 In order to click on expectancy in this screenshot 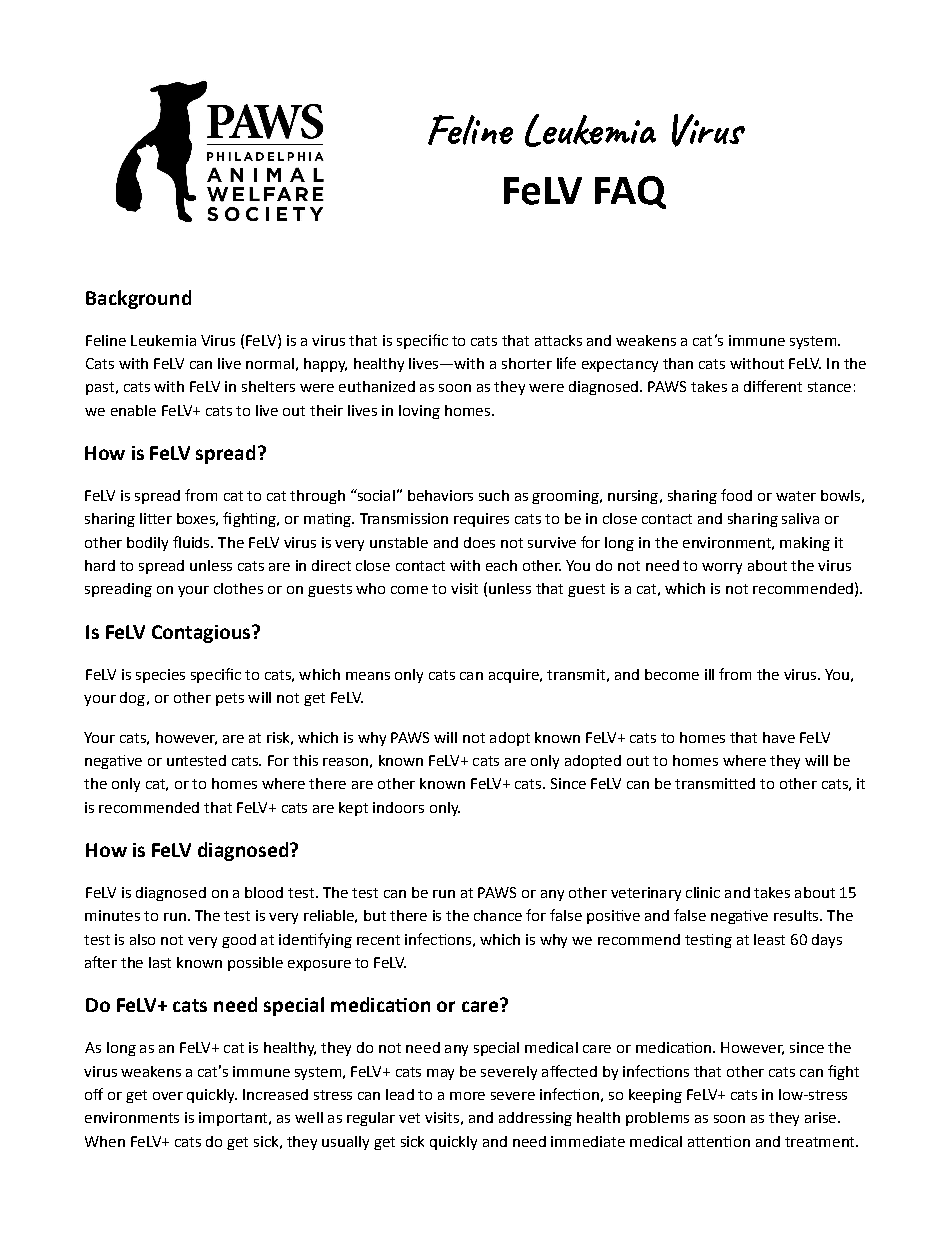, I will do `click(620, 365)`.
